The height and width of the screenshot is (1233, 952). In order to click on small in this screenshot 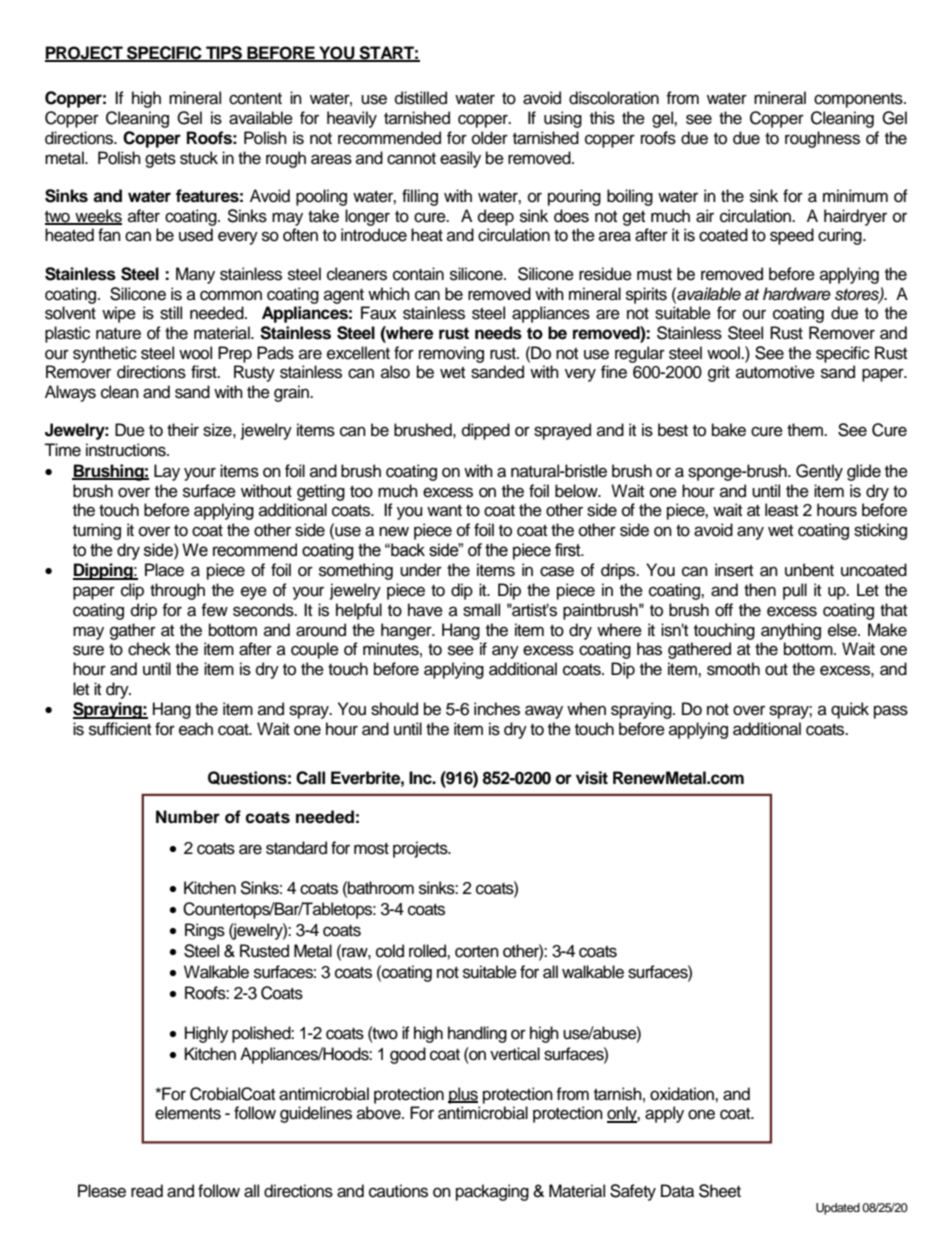, I will do `click(481, 610)`.
